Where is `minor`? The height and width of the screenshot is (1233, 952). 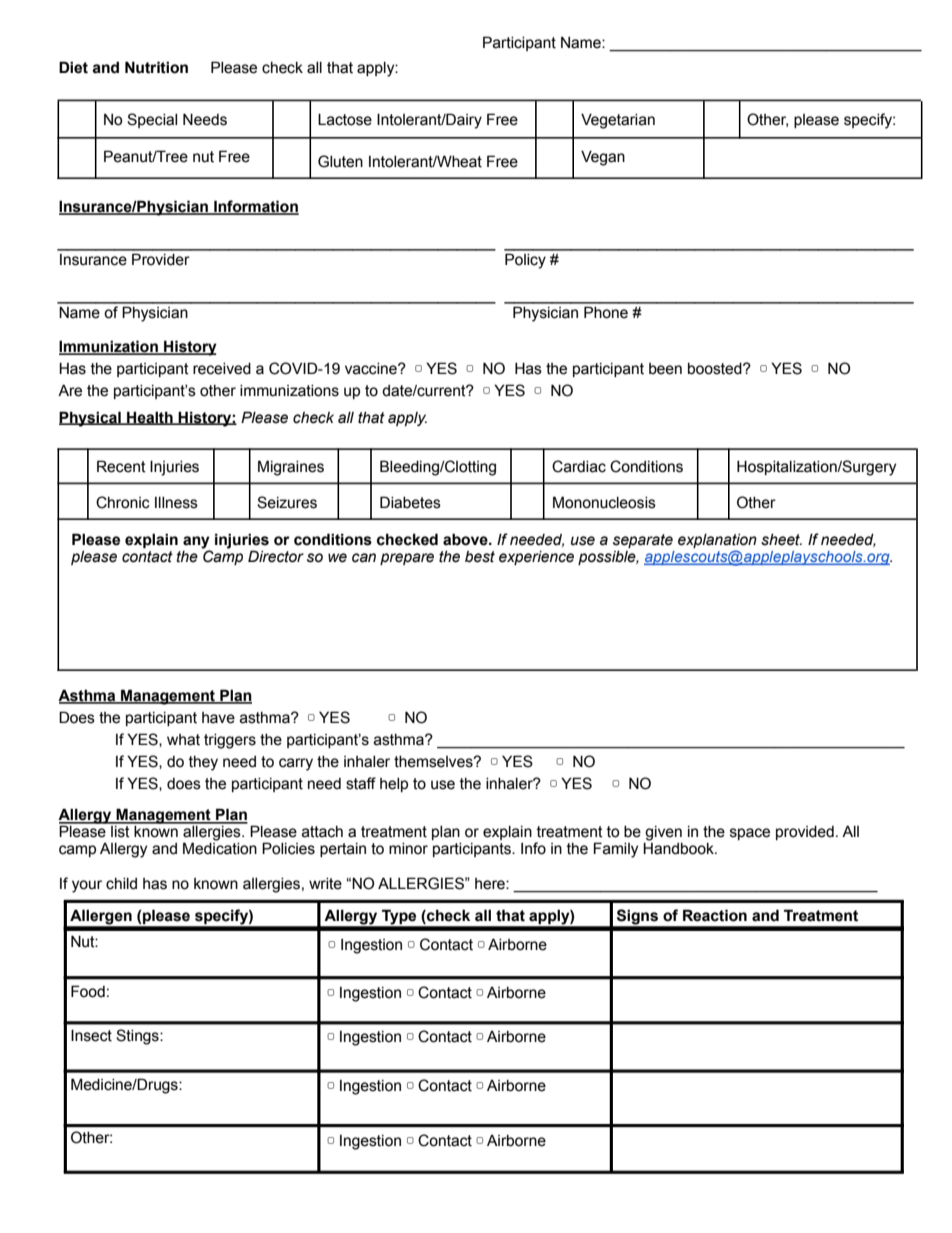
minor is located at coordinates (408, 849).
